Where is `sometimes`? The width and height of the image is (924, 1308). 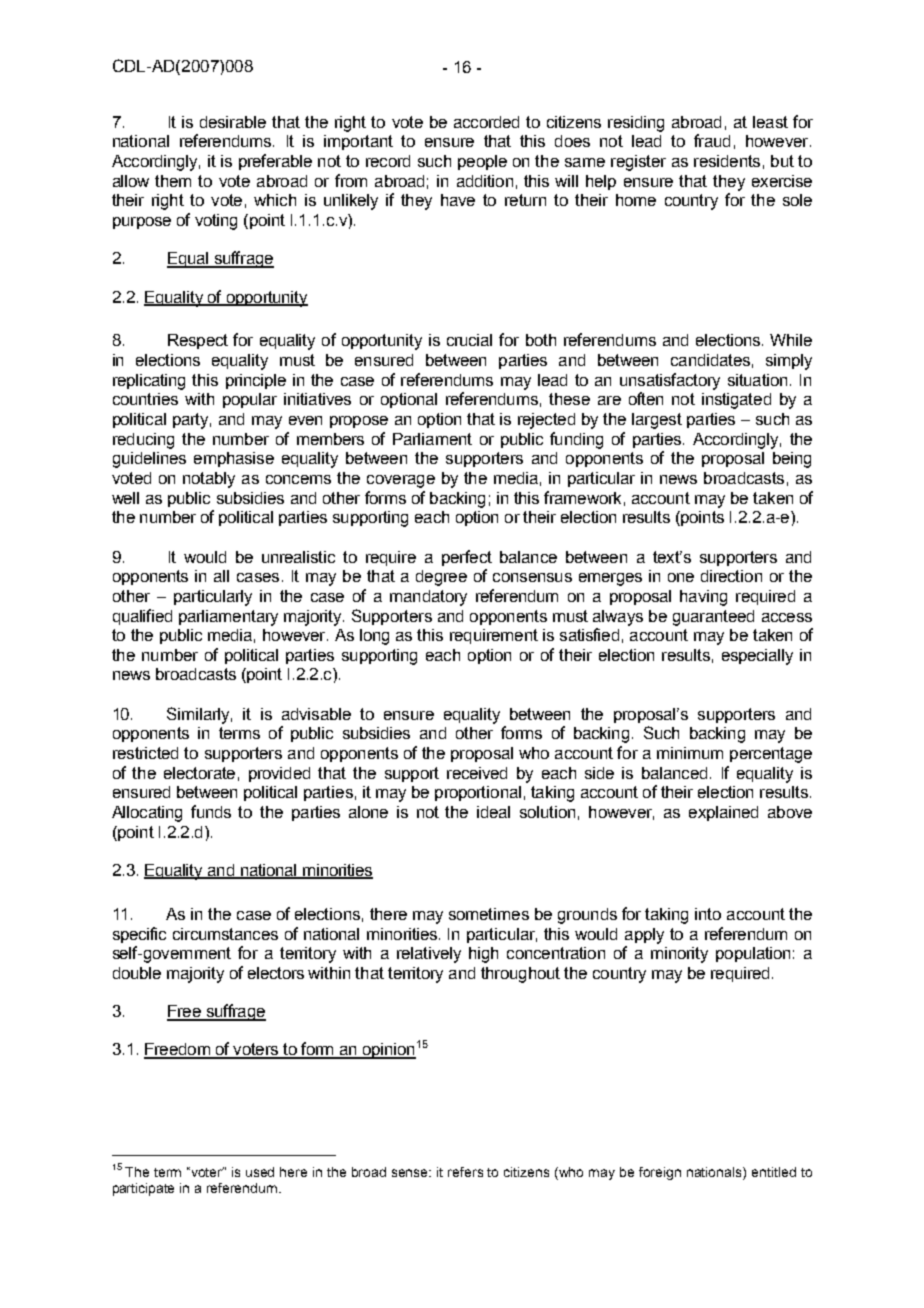
sometimes is located at coordinates (489, 914).
